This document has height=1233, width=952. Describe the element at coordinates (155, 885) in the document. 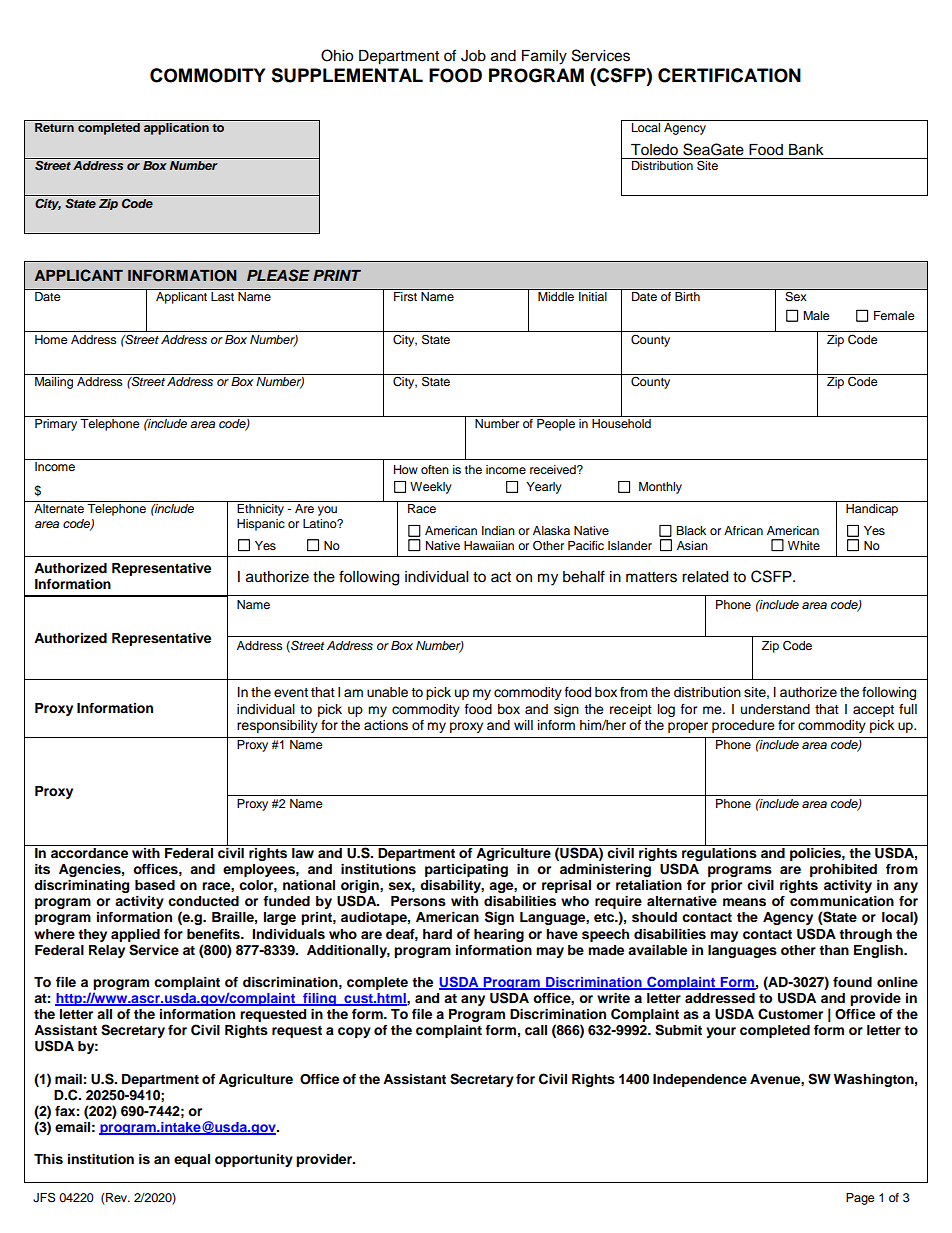

I see `based` at that location.
